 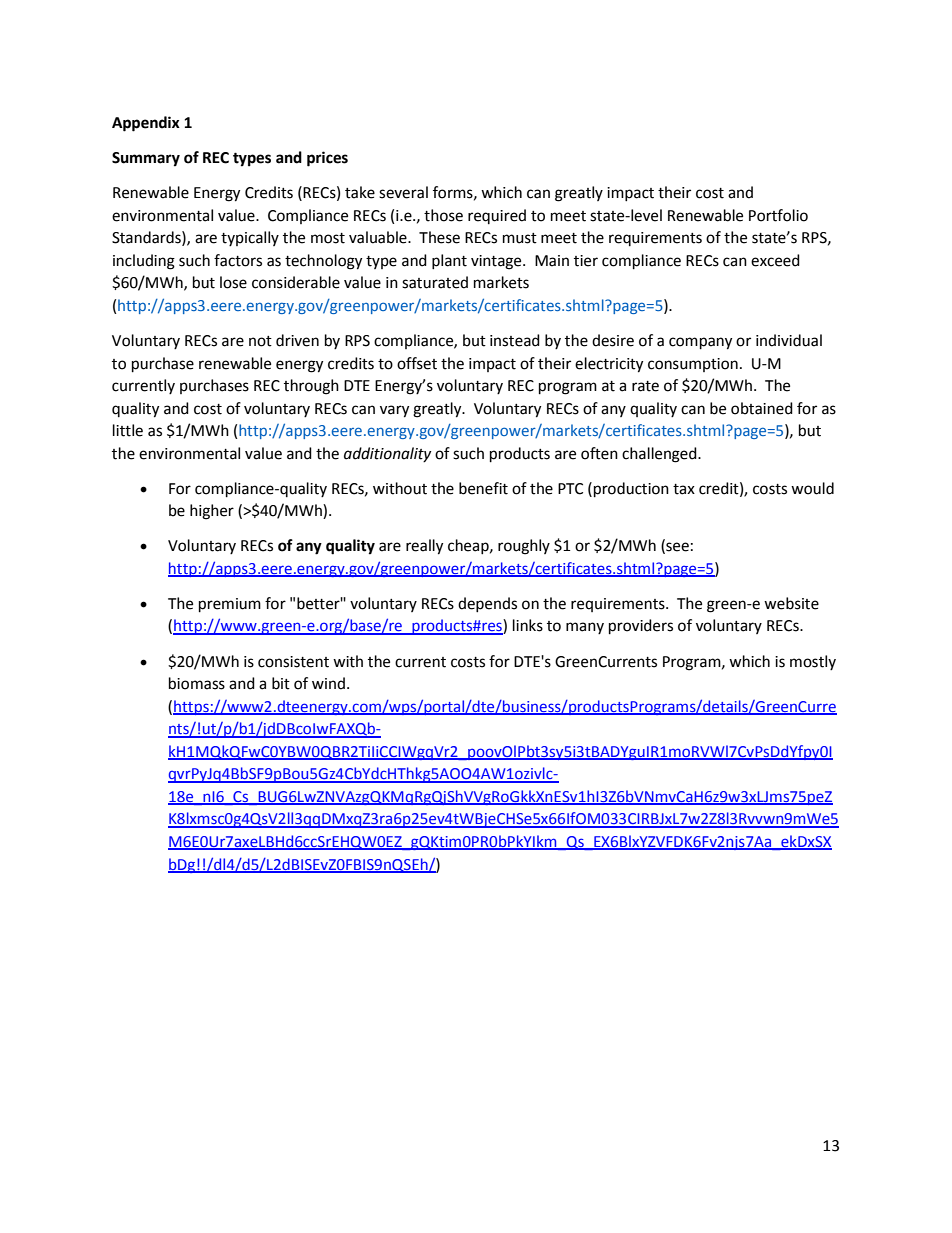 I want to click on vary, so click(x=394, y=411).
